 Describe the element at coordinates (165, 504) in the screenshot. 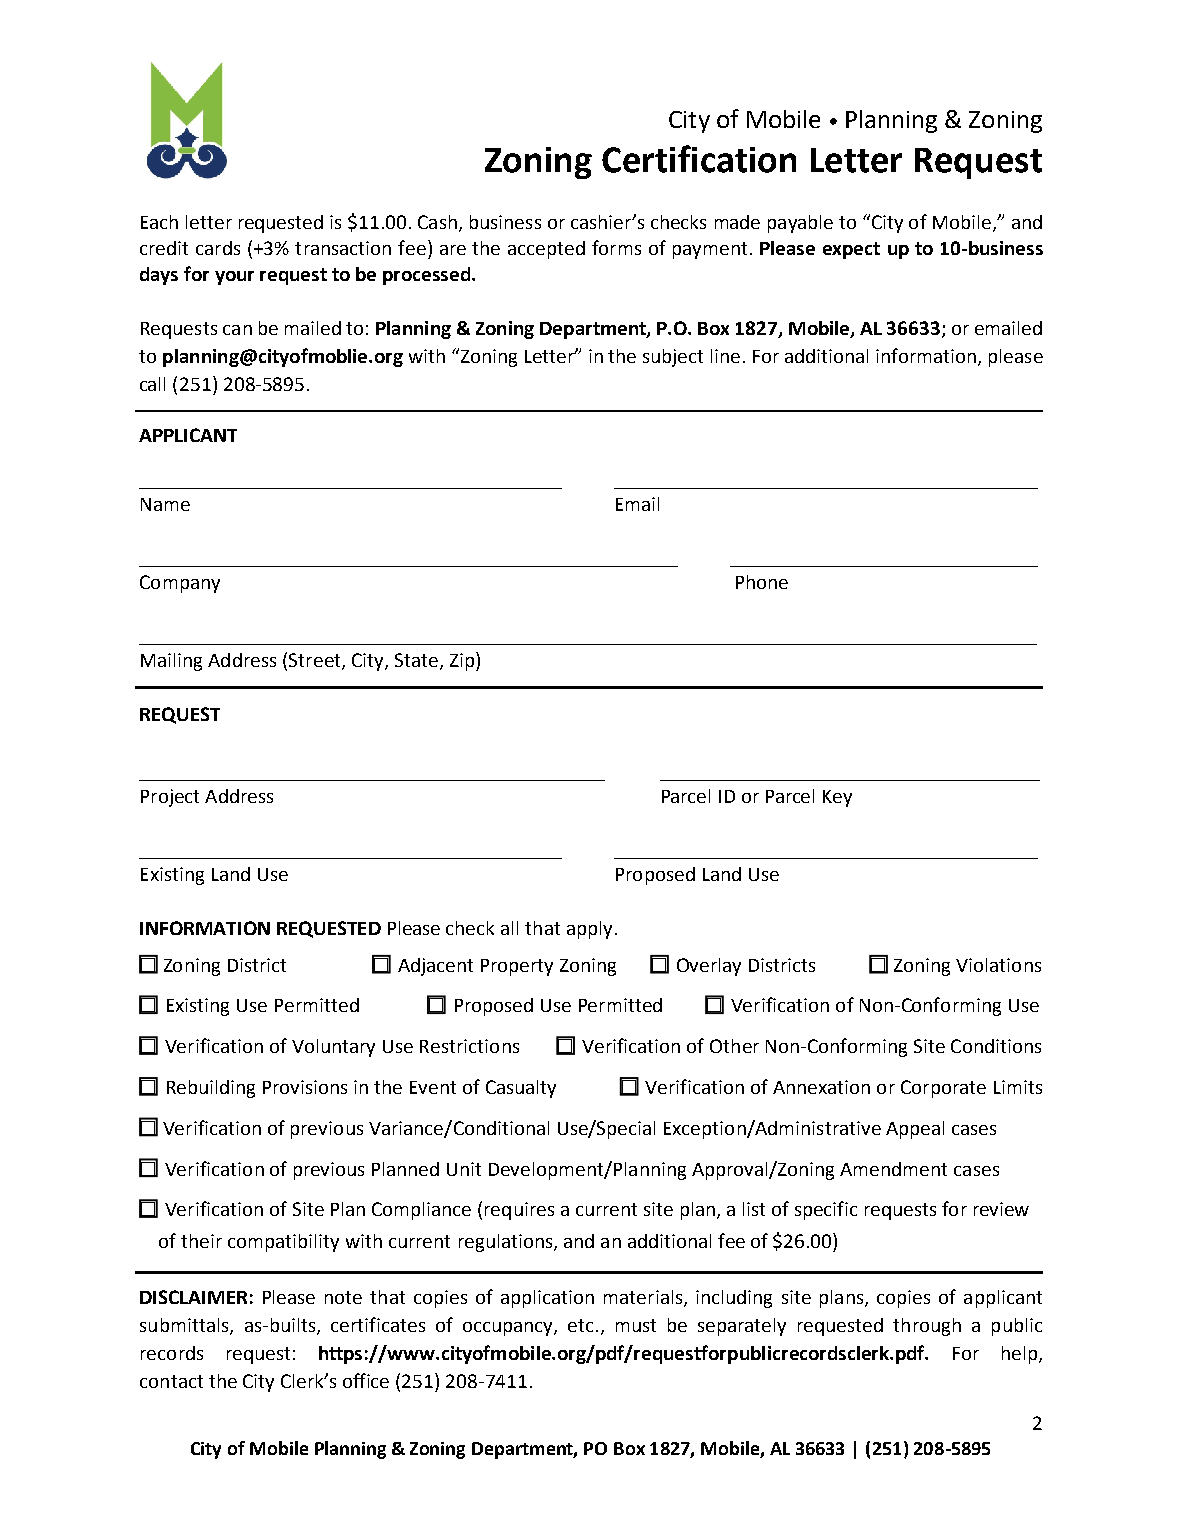

I see `Name` at that location.
